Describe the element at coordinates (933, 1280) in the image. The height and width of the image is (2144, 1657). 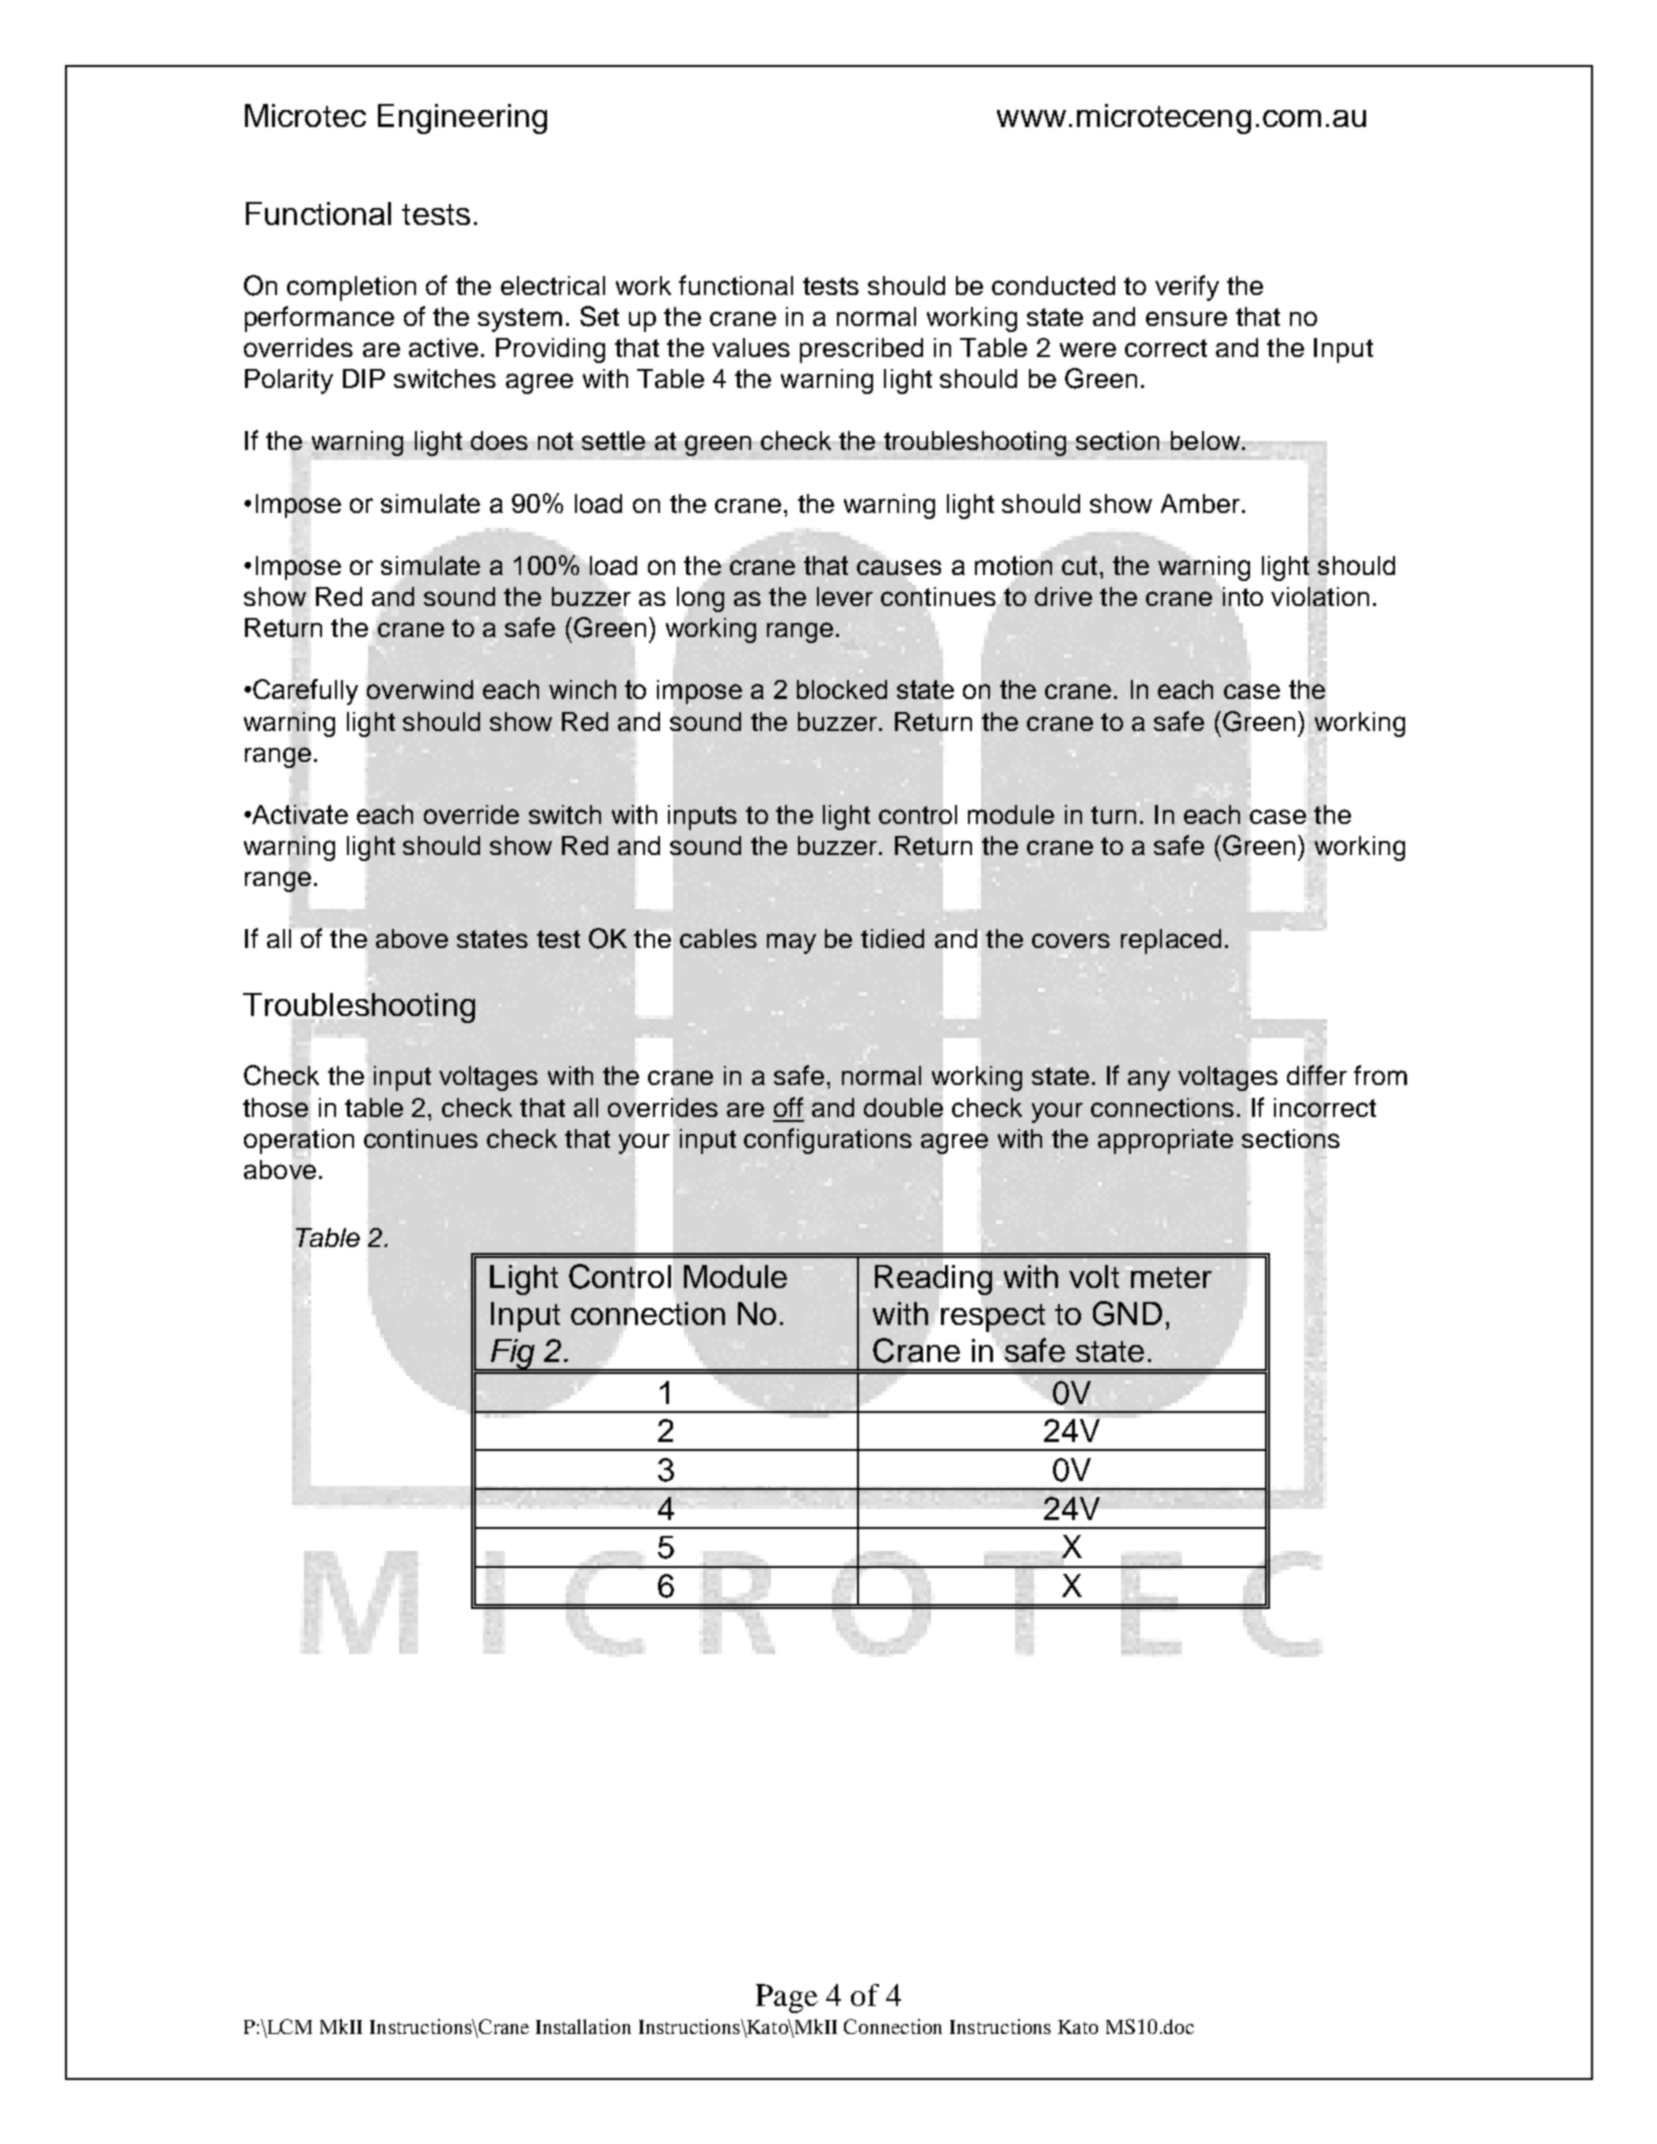
I see `Reading` at that location.
